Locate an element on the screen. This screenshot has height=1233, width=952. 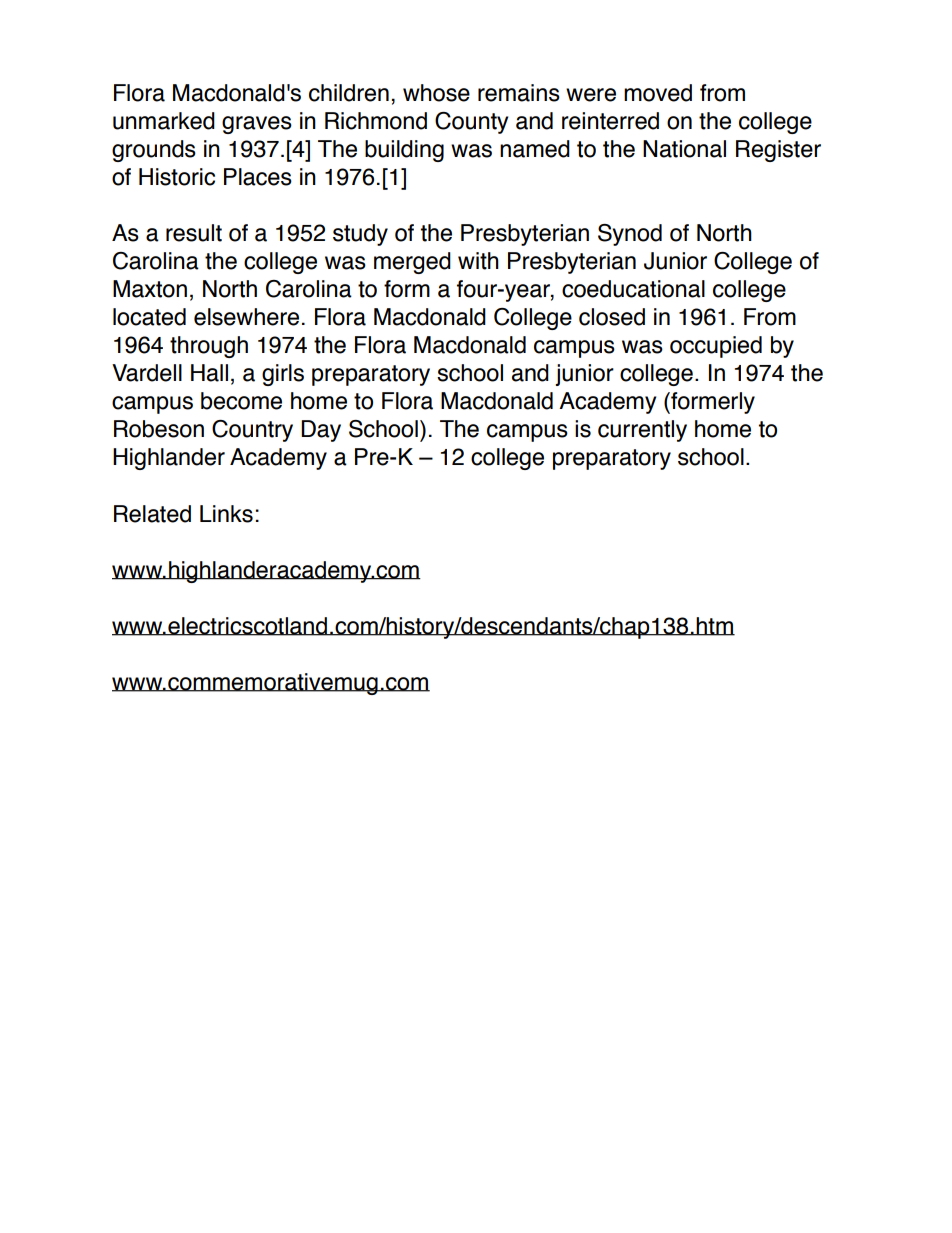
girls is located at coordinates (283, 375).
